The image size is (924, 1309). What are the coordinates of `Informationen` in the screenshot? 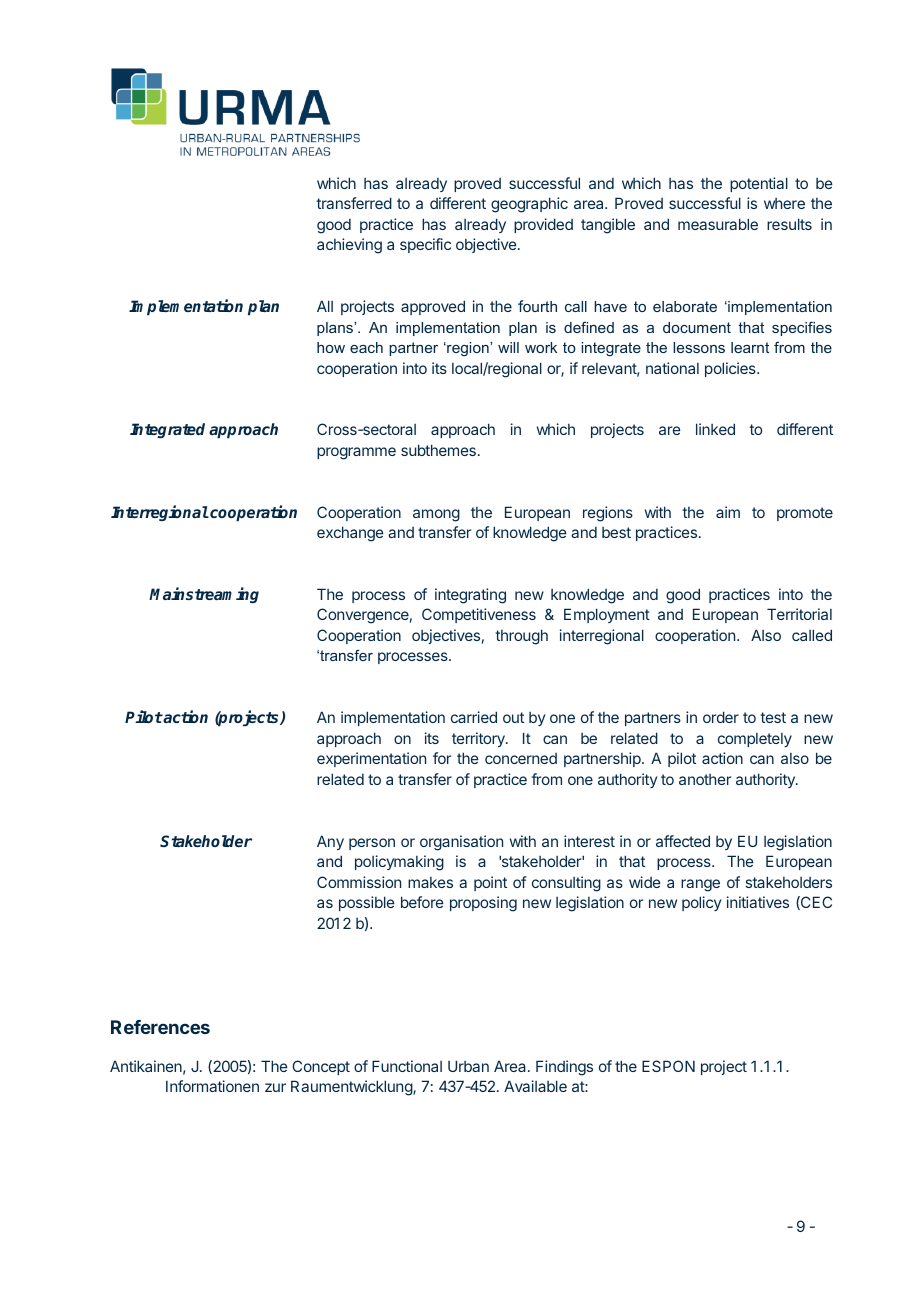 It's located at (212, 1086).
